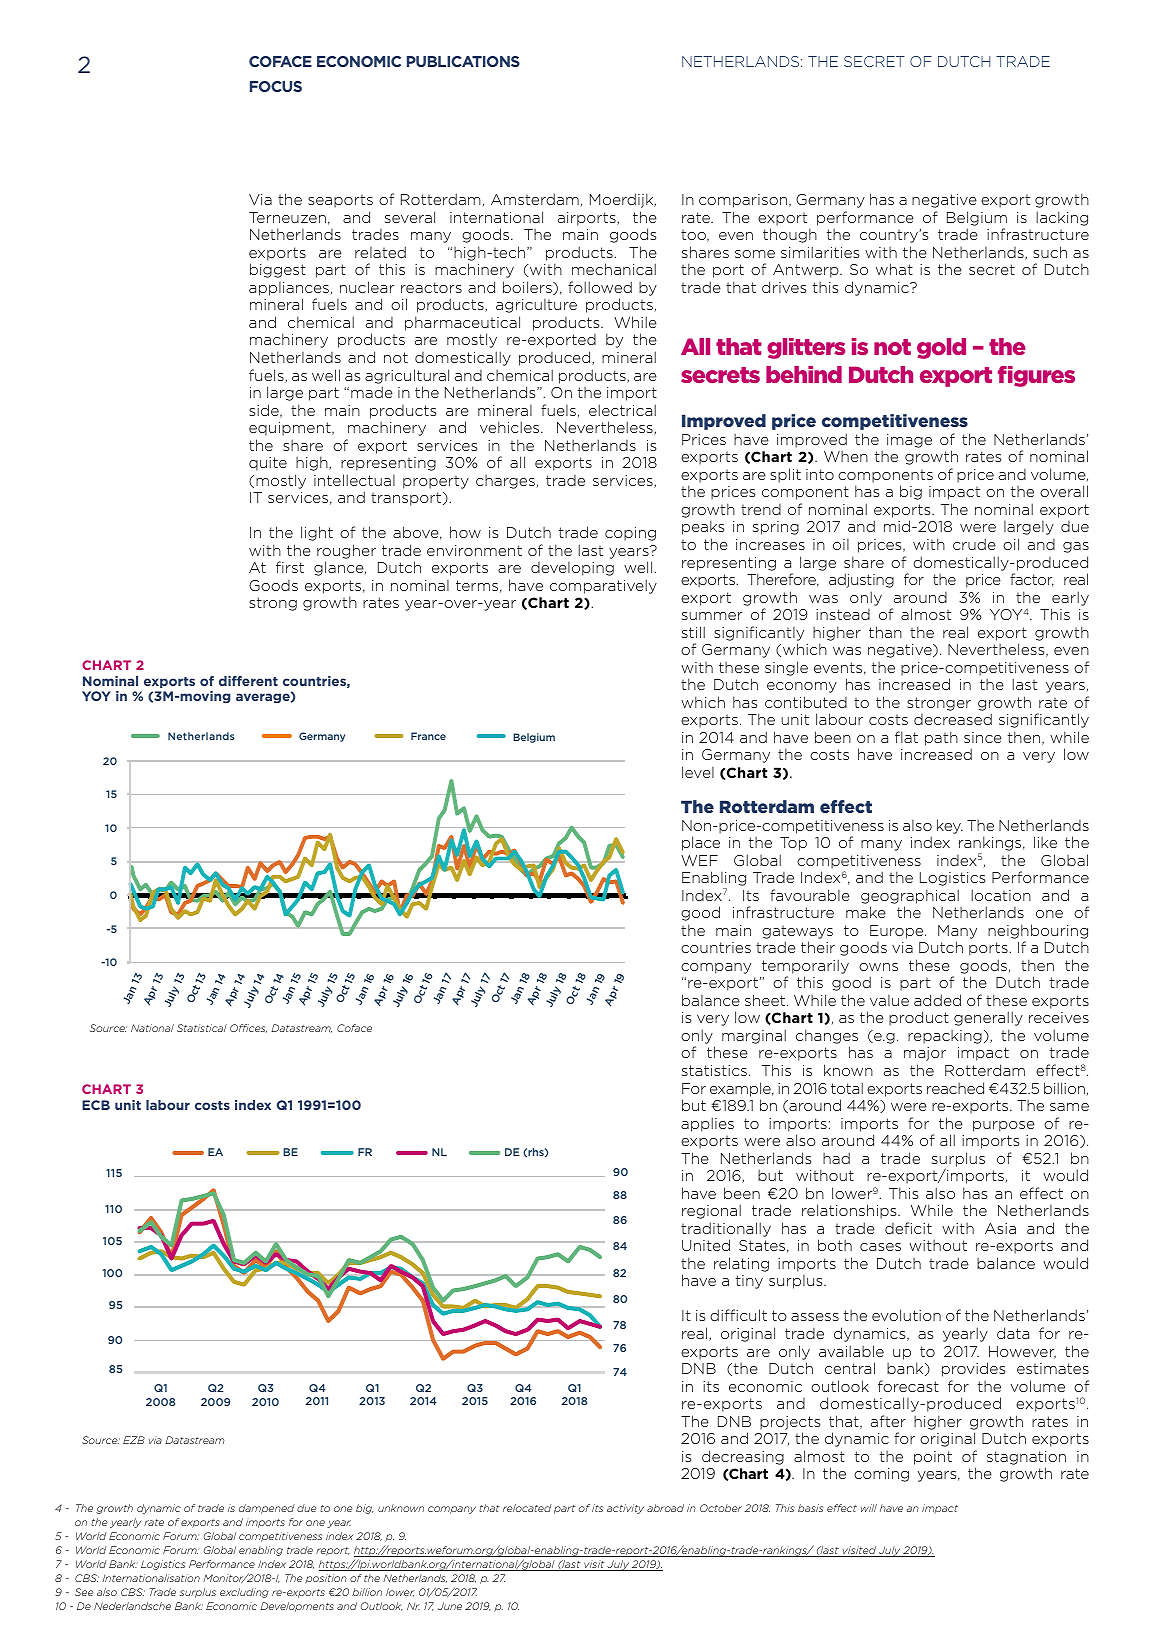 This page has width=1160, height=1640. Describe the element at coordinates (276, 86) in the page. I see `FOCUS` at that location.
